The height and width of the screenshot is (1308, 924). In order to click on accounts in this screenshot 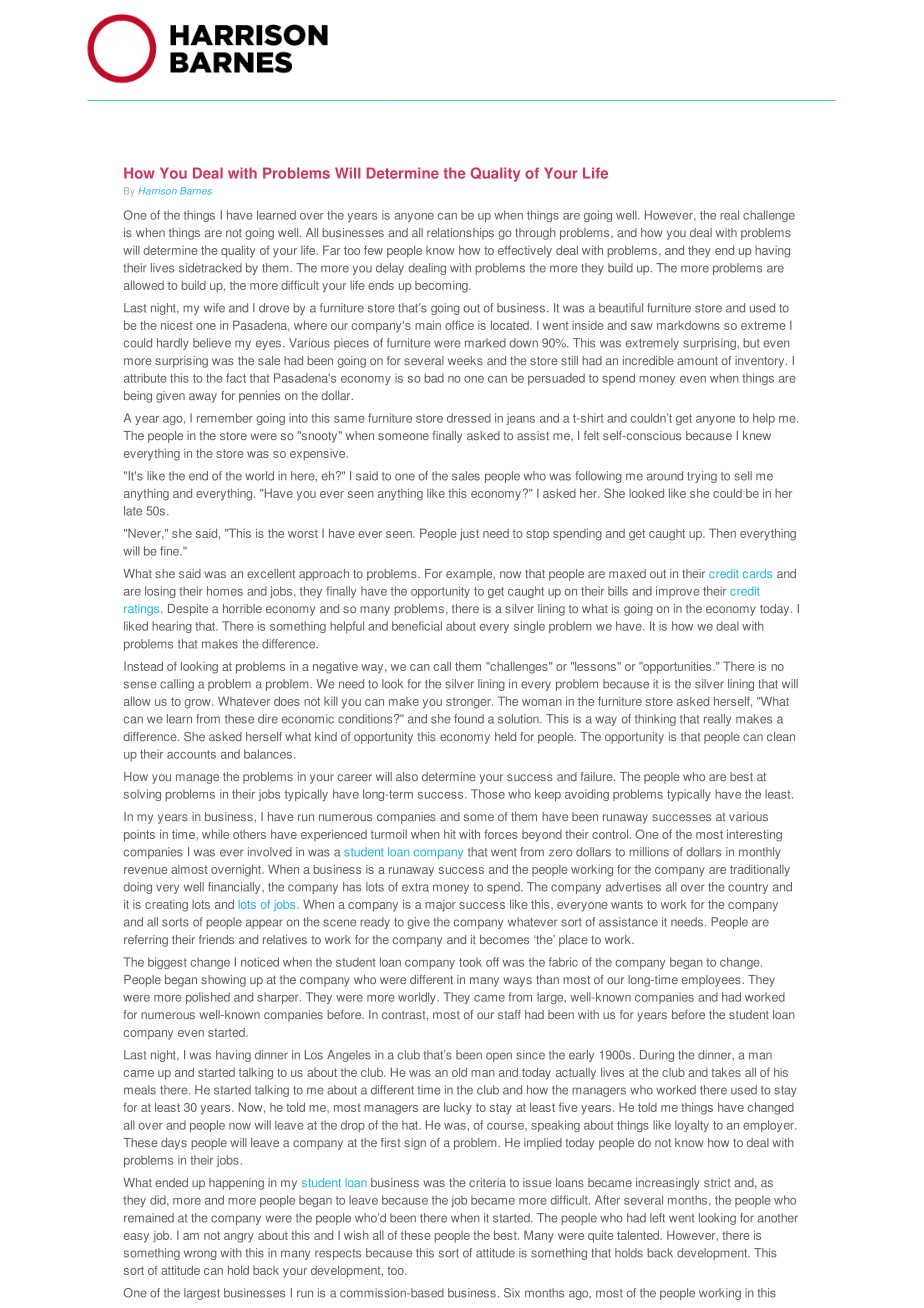, I will do `click(191, 754)`.
